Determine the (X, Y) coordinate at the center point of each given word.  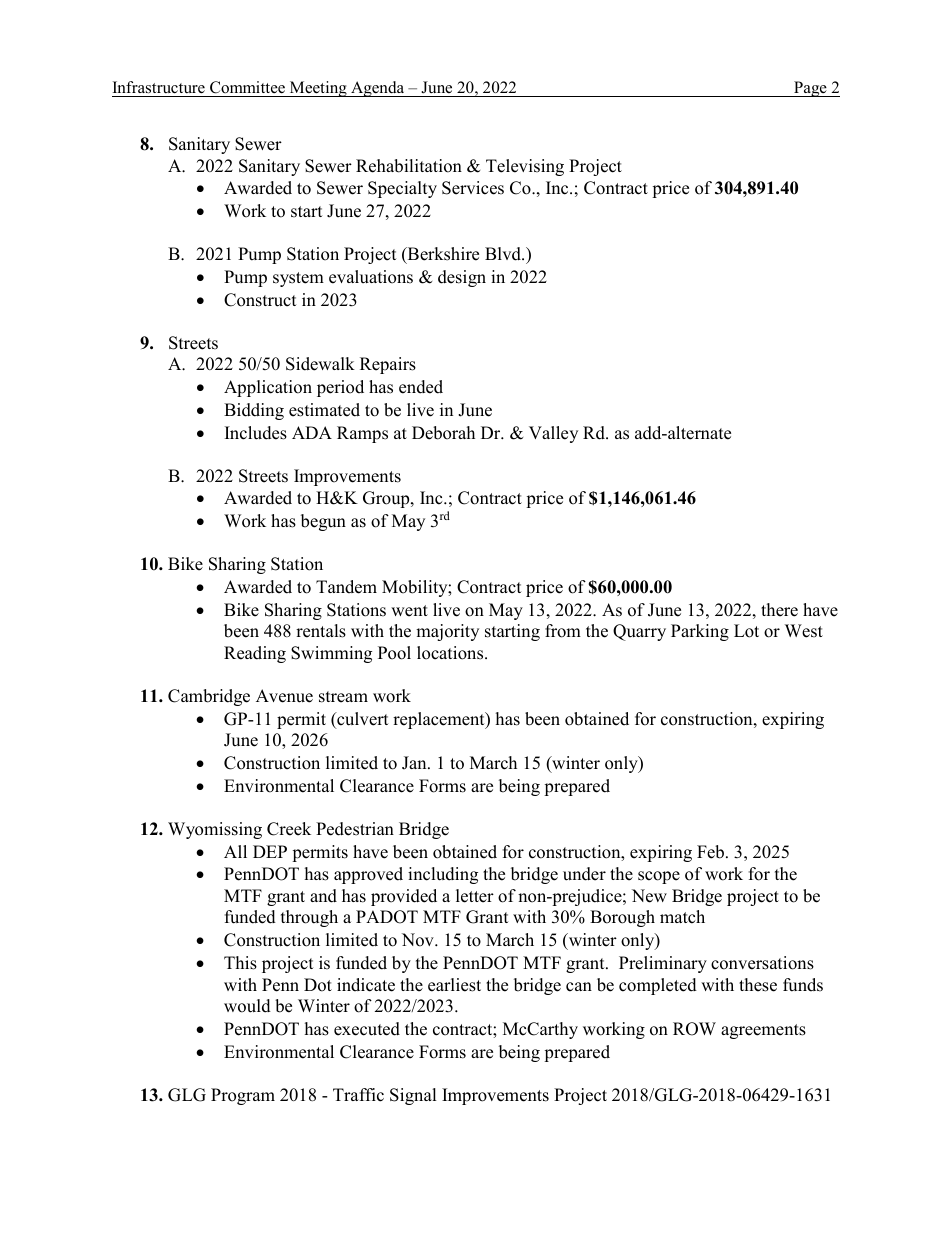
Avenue (284, 696)
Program (243, 1096)
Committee (248, 89)
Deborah (443, 433)
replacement (440, 720)
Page (810, 89)
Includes (256, 433)
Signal (413, 1096)
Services (473, 188)
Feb (710, 852)
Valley (553, 434)
